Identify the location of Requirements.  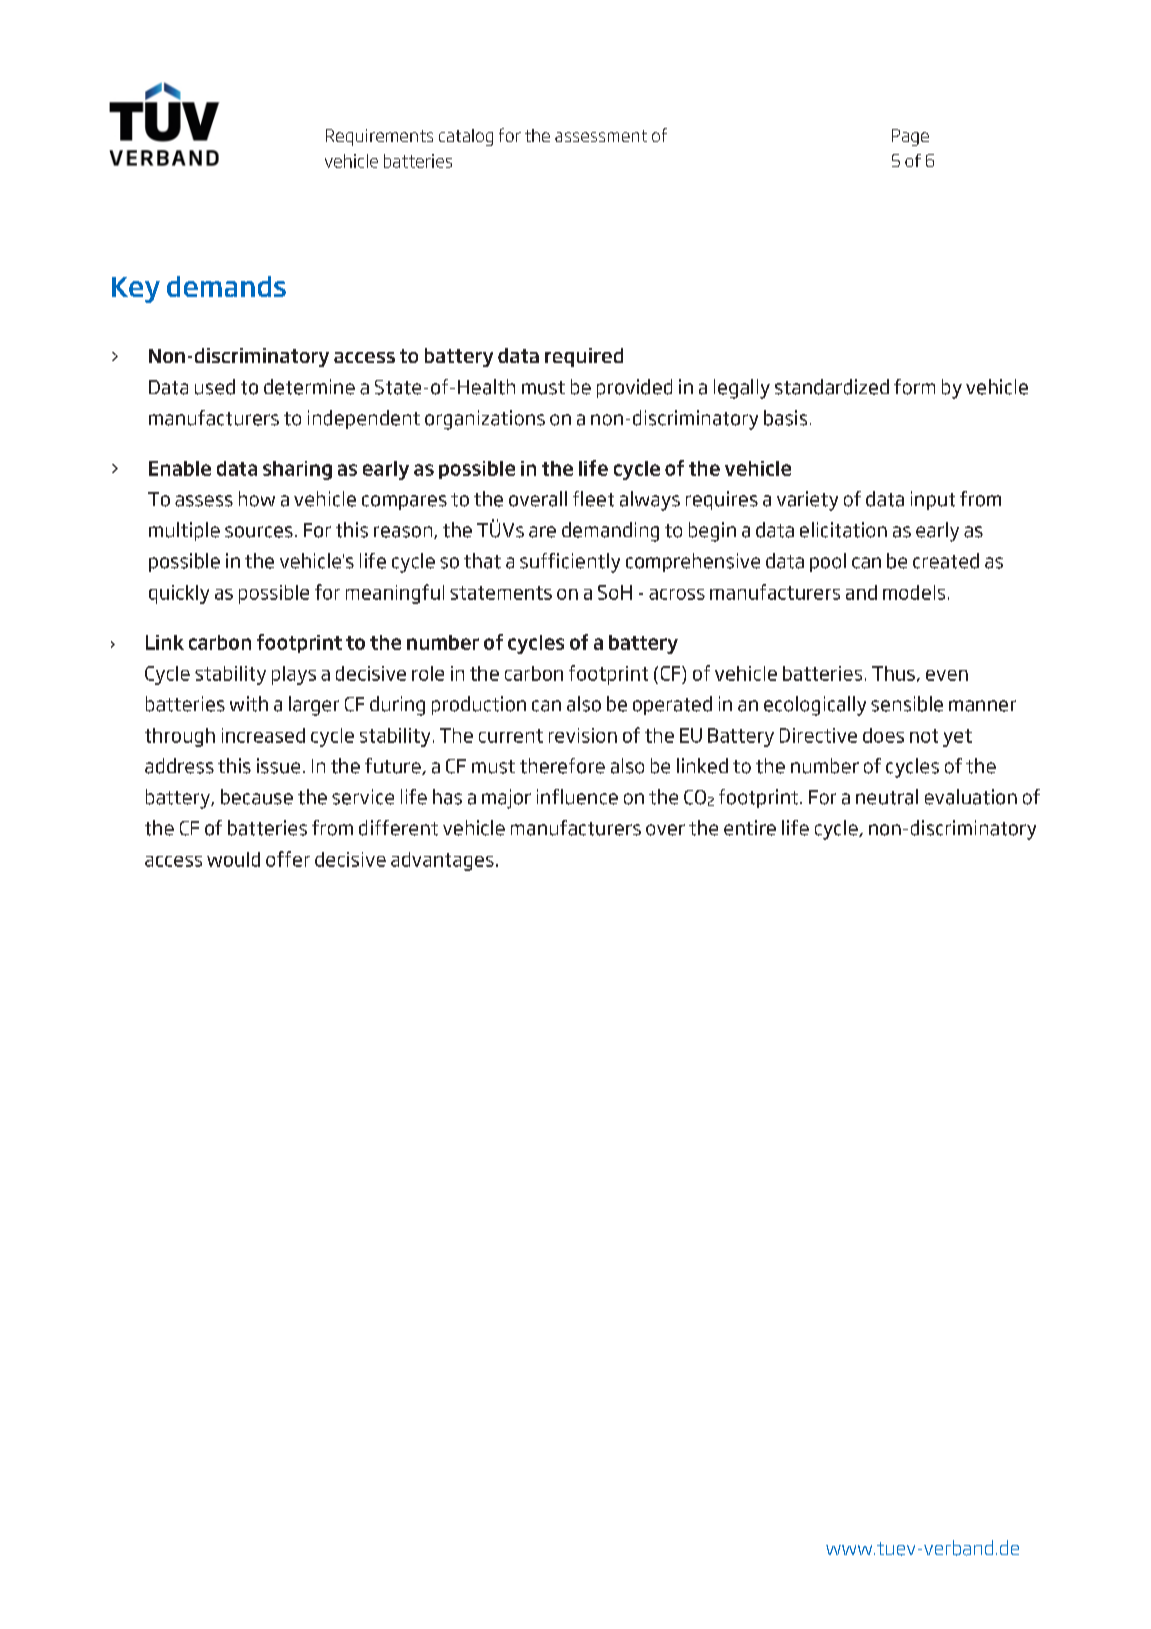
(379, 137).
